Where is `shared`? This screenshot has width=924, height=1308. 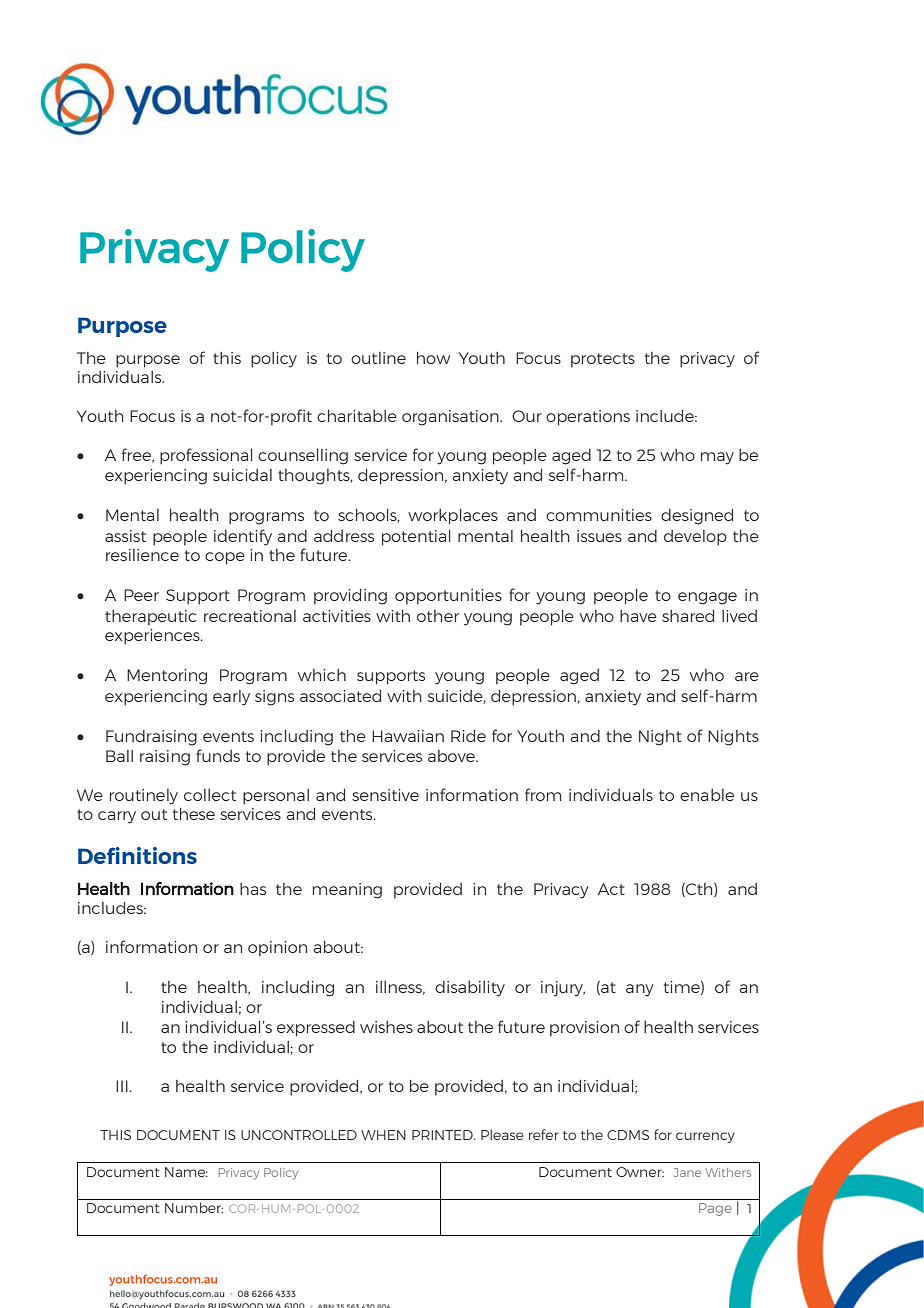
shared is located at coordinates (688, 616).
